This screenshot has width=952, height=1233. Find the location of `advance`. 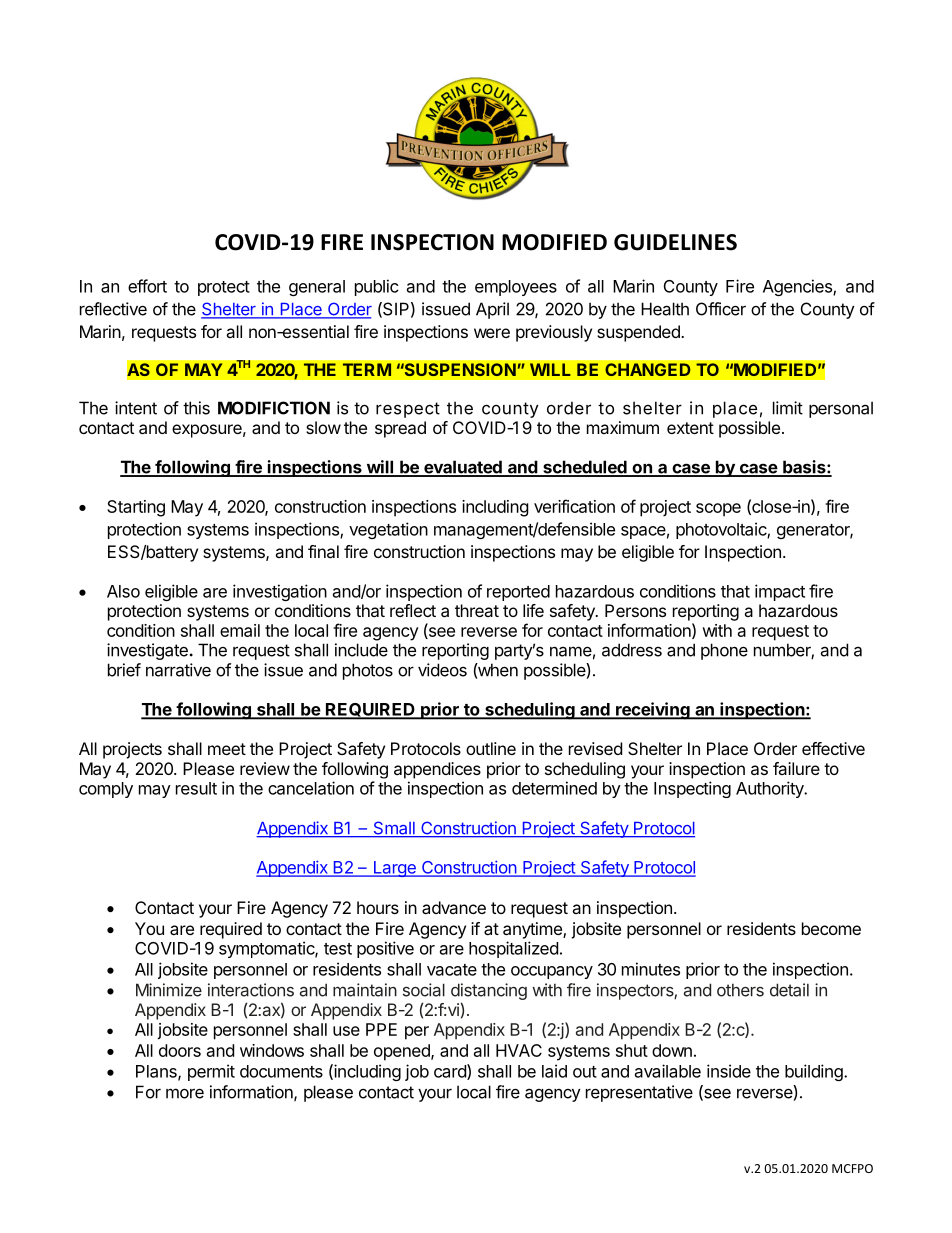

advance is located at coordinates (454, 907).
